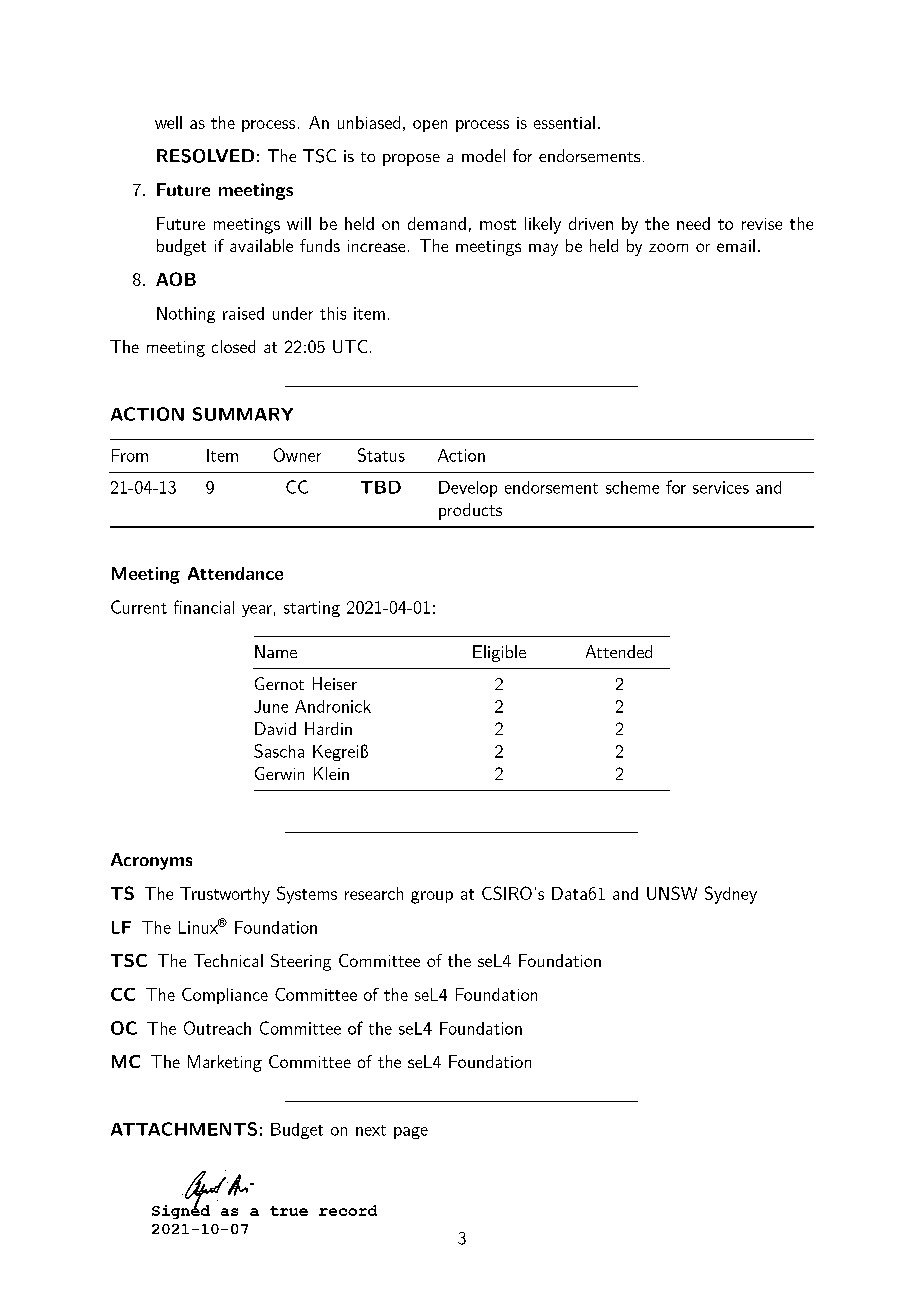 The width and height of the page is (924, 1308). What do you see at coordinates (731, 895) in the page?
I see `Sydney` at bounding box center [731, 895].
